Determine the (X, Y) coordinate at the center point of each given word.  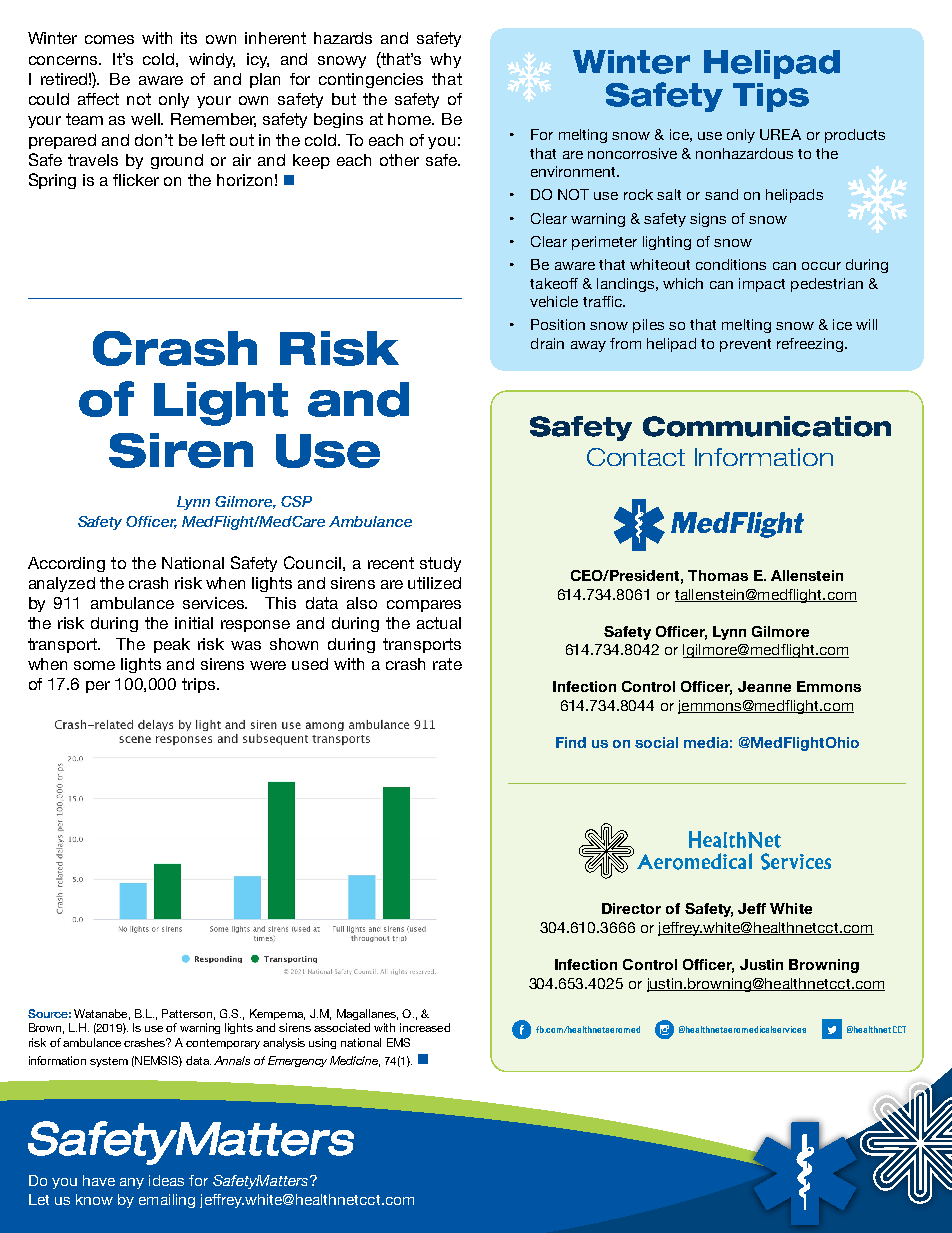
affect (98, 99)
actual (439, 623)
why (445, 60)
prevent (745, 345)
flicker (136, 180)
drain (547, 343)
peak (172, 645)
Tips (771, 97)
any (132, 1183)
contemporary (223, 1044)
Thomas (718, 575)
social (656, 742)
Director (631, 908)
